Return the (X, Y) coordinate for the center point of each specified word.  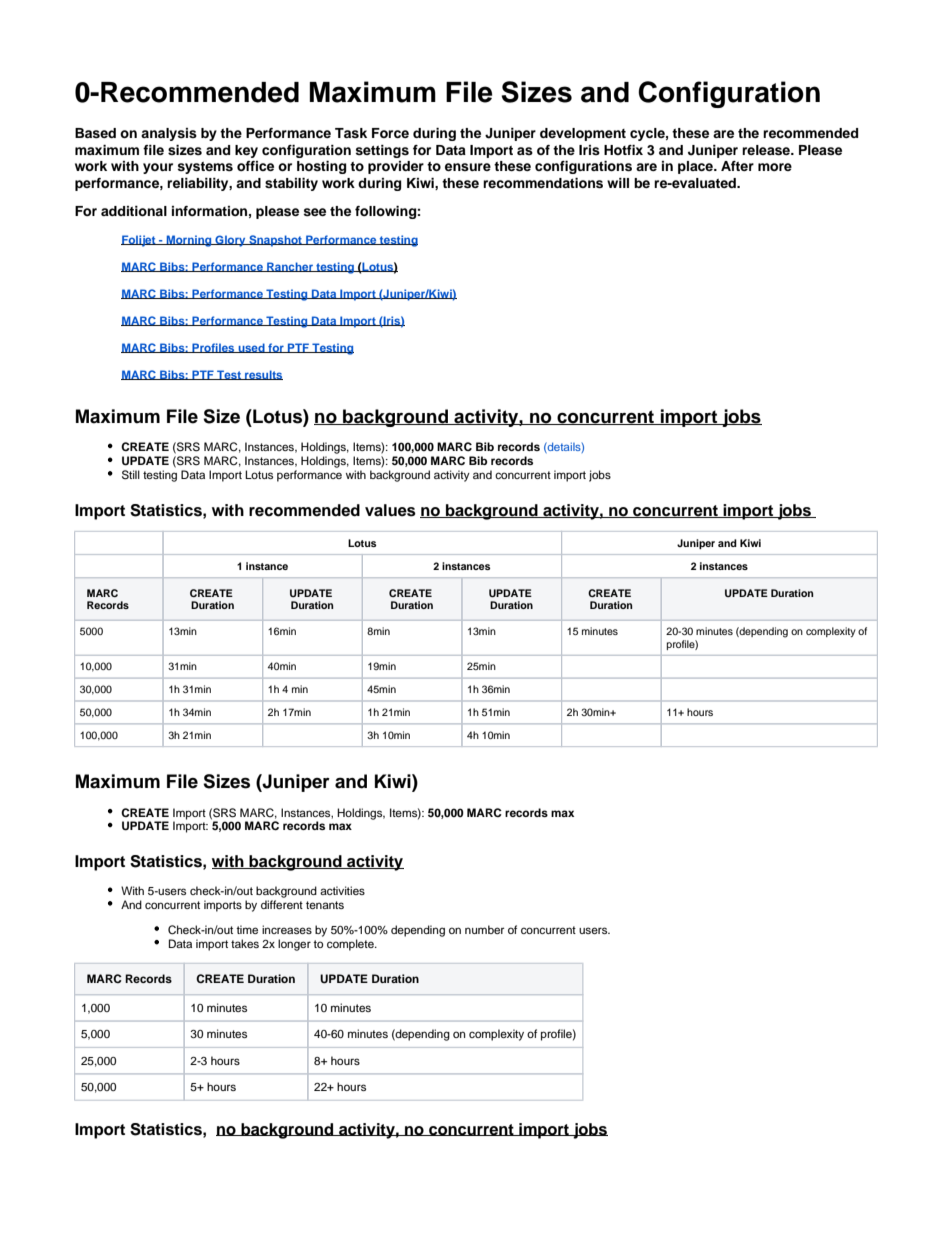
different (282, 904)
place (696, 167)
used (251, 348)
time (247, 929)
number (484, 929)
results (263, 375)
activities (342, 890)
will (618, 183)
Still (131, 475)
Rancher (290, 267)
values (390, 510)
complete (351, 945)
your (158, 168)
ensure (468, 167)
